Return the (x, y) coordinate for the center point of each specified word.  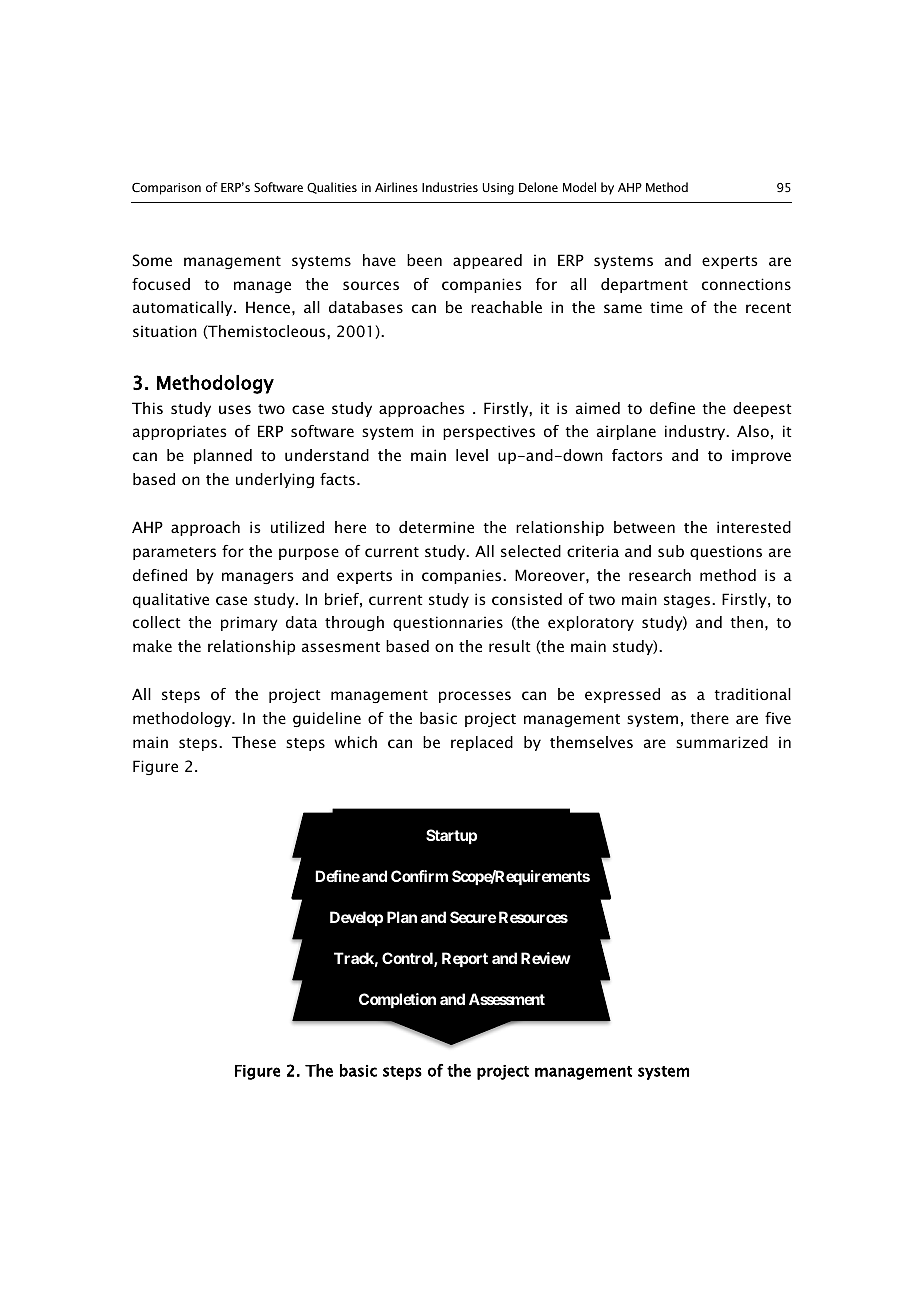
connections (746, 284)
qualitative (171, 600)
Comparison (166, 189)
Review (546, 958)
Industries (450, 187)
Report (465, 959)
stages (688, 601)
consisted (527, 599)
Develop (356, 918)
